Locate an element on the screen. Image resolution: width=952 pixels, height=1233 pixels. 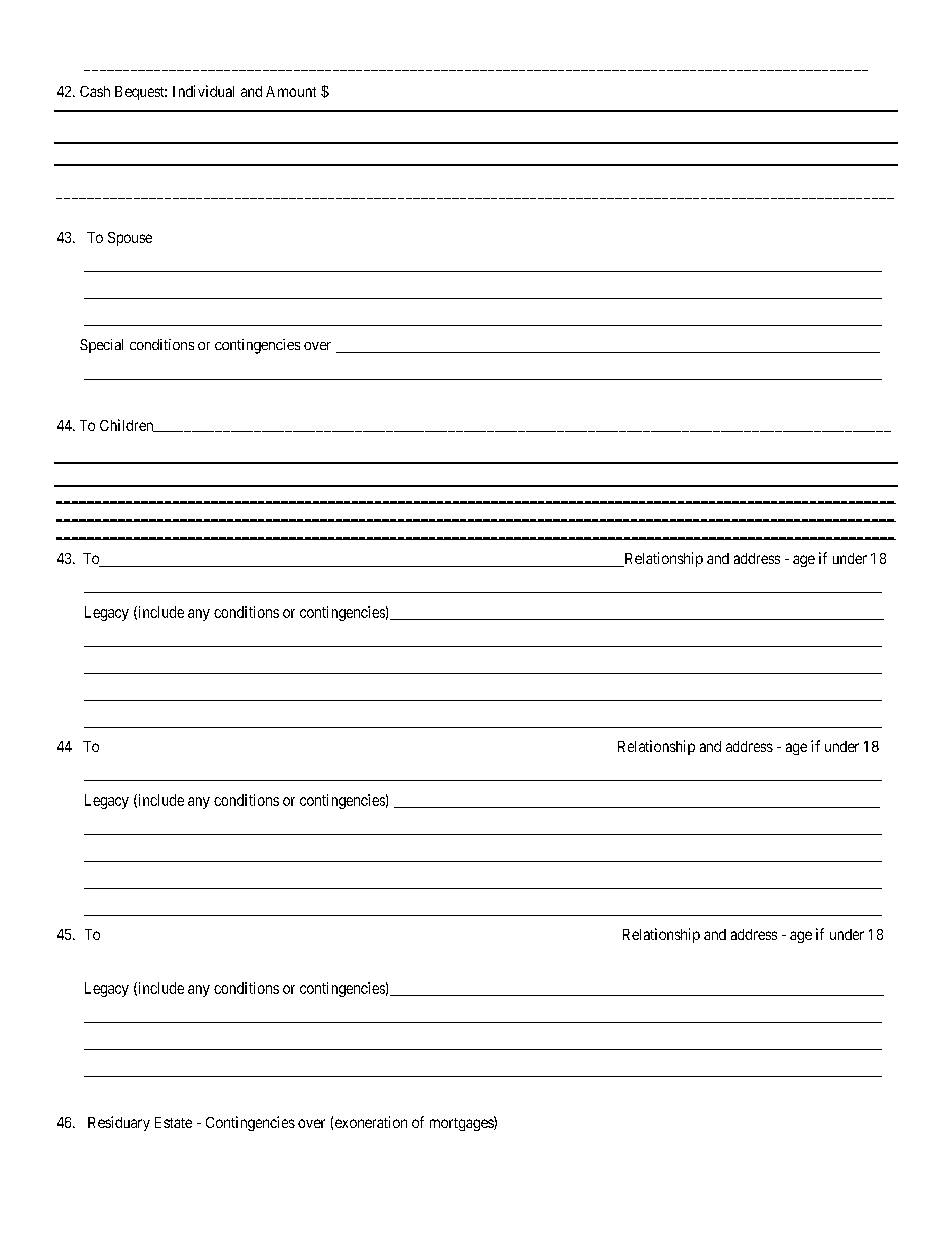
Individual is located at coordinates (203, 91).
